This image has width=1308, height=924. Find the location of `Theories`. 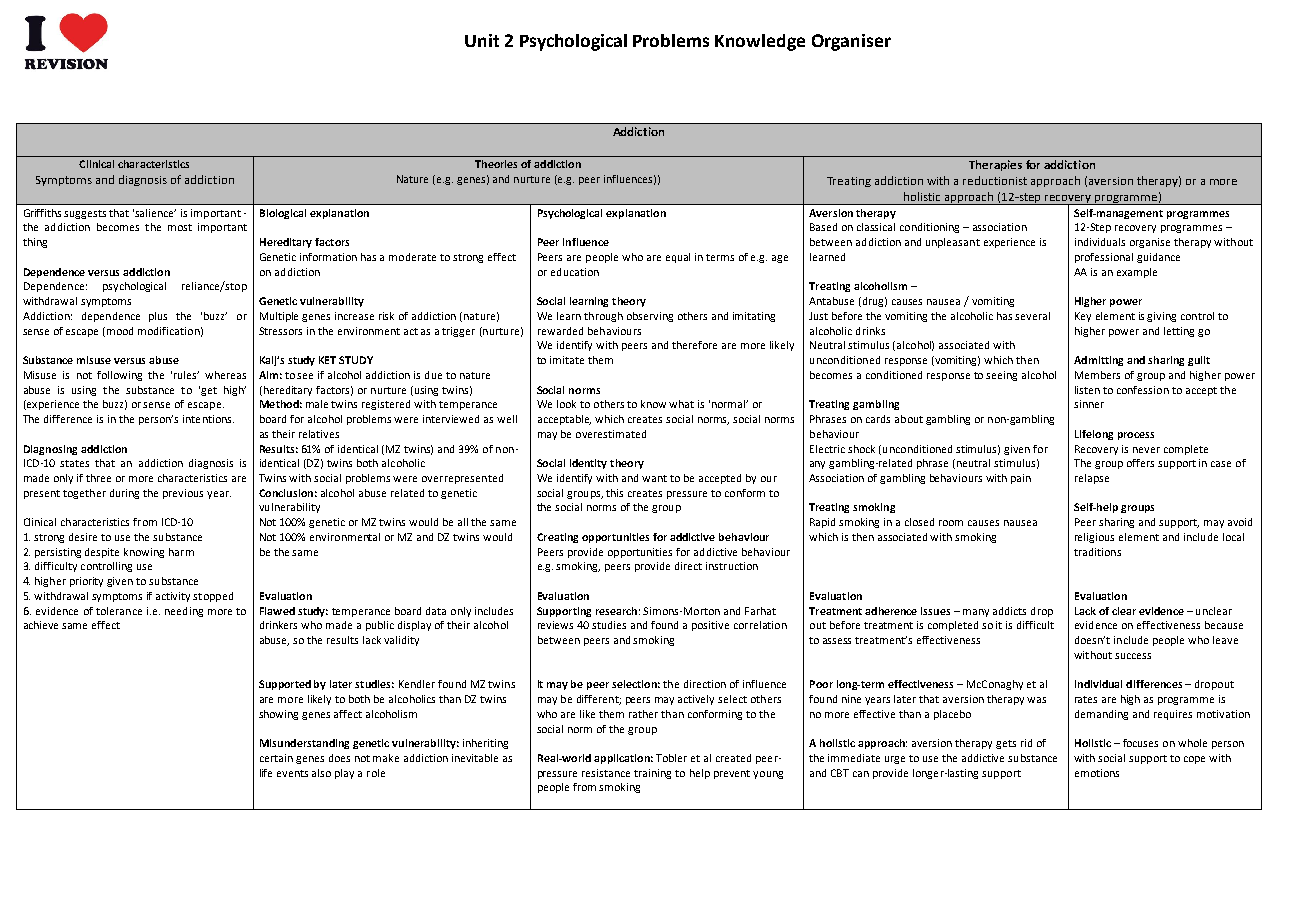

Theories is located at coordinates (496, 164).
